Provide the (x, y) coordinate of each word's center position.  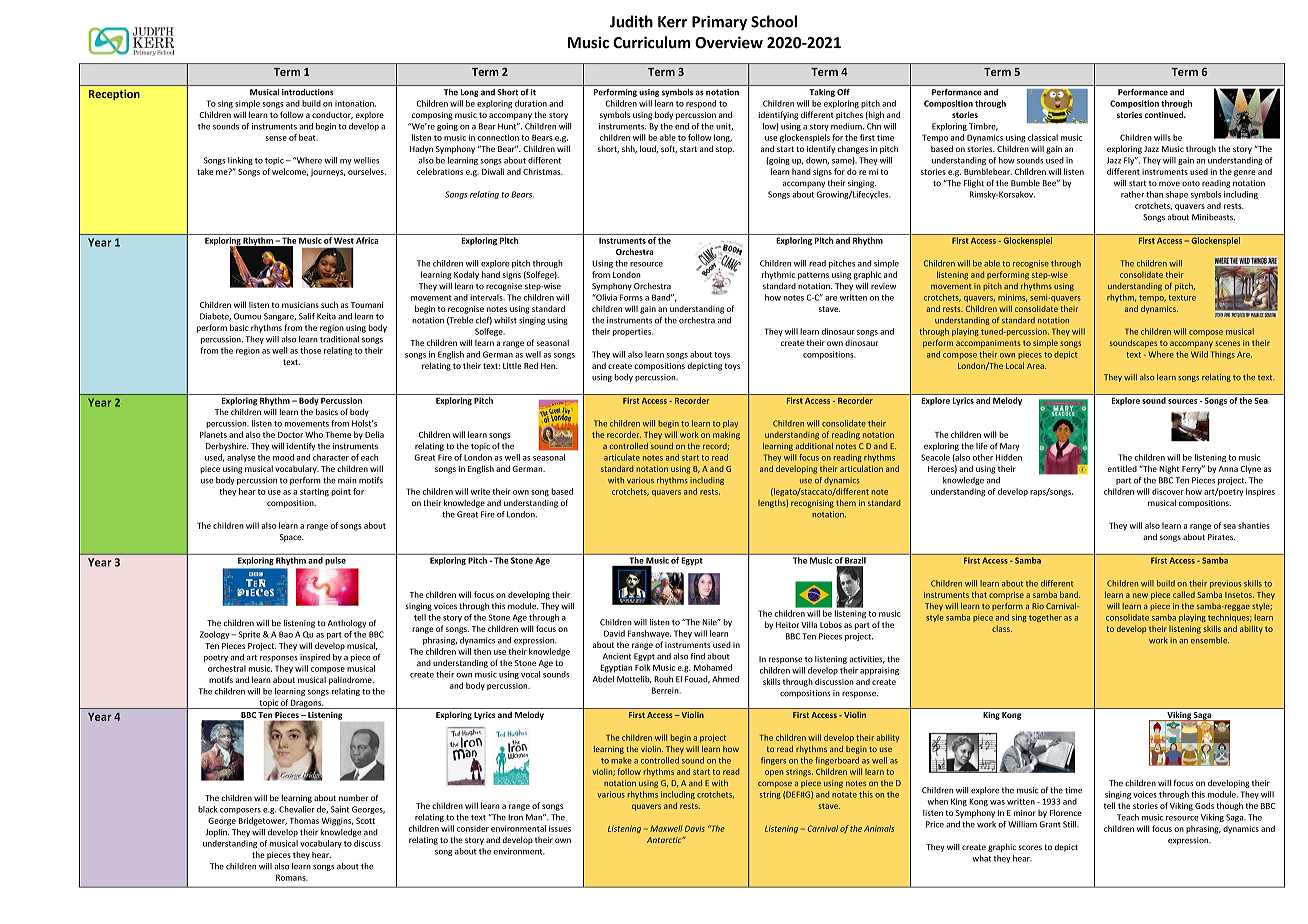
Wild (1199, 354)
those (310, 350)
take (205, 171)
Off (843, 92)
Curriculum (652, 42)
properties (633, 332)
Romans (292, 877)
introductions (307, 92)
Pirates (1221, 537)
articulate (622, 457)
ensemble (1210, 640)
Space (292, 538)
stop (725, 150)
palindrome (351, 680)
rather (1132, 194)
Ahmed (725, 679)
